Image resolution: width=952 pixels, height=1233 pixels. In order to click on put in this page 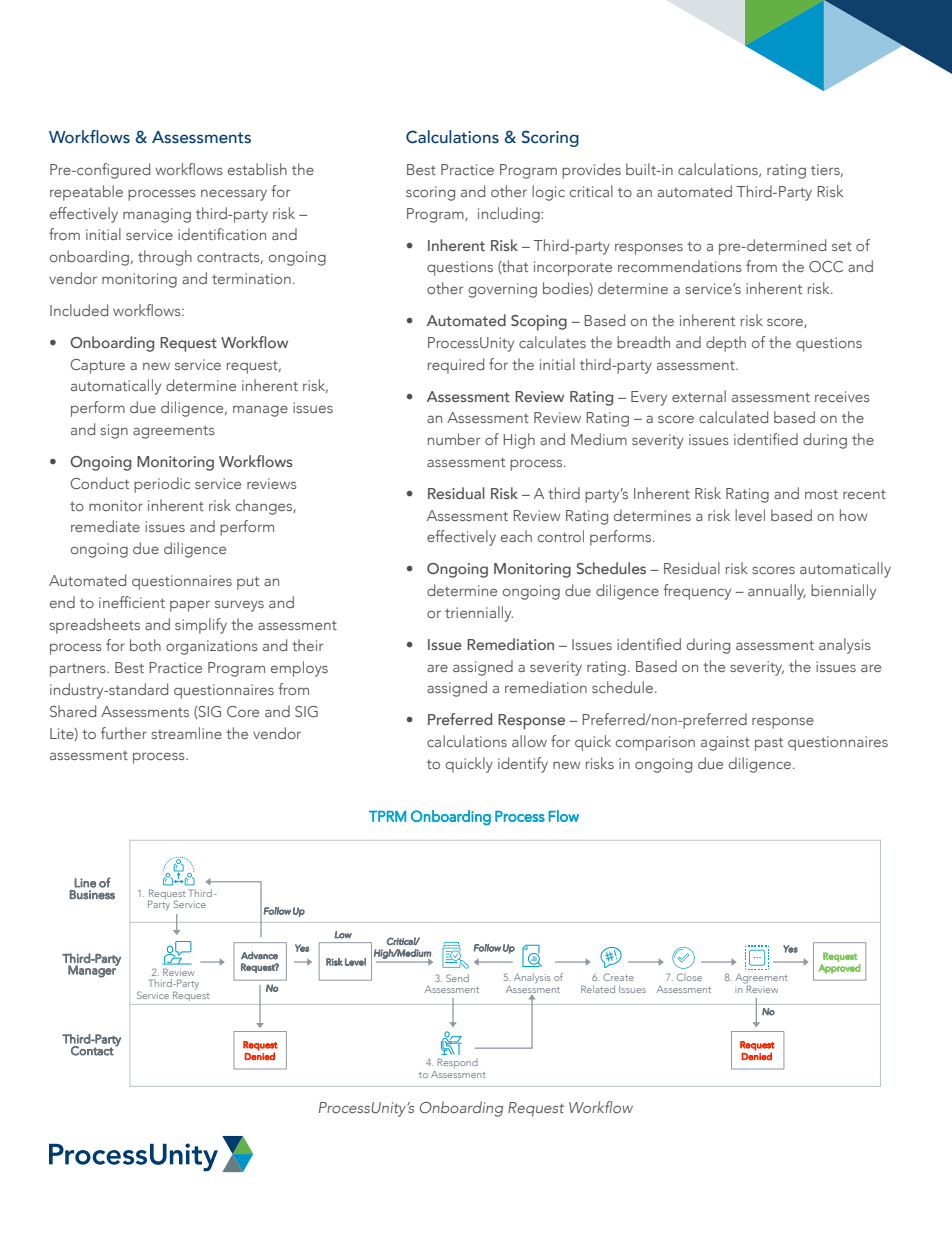, I will do `click(248, 583)`.
